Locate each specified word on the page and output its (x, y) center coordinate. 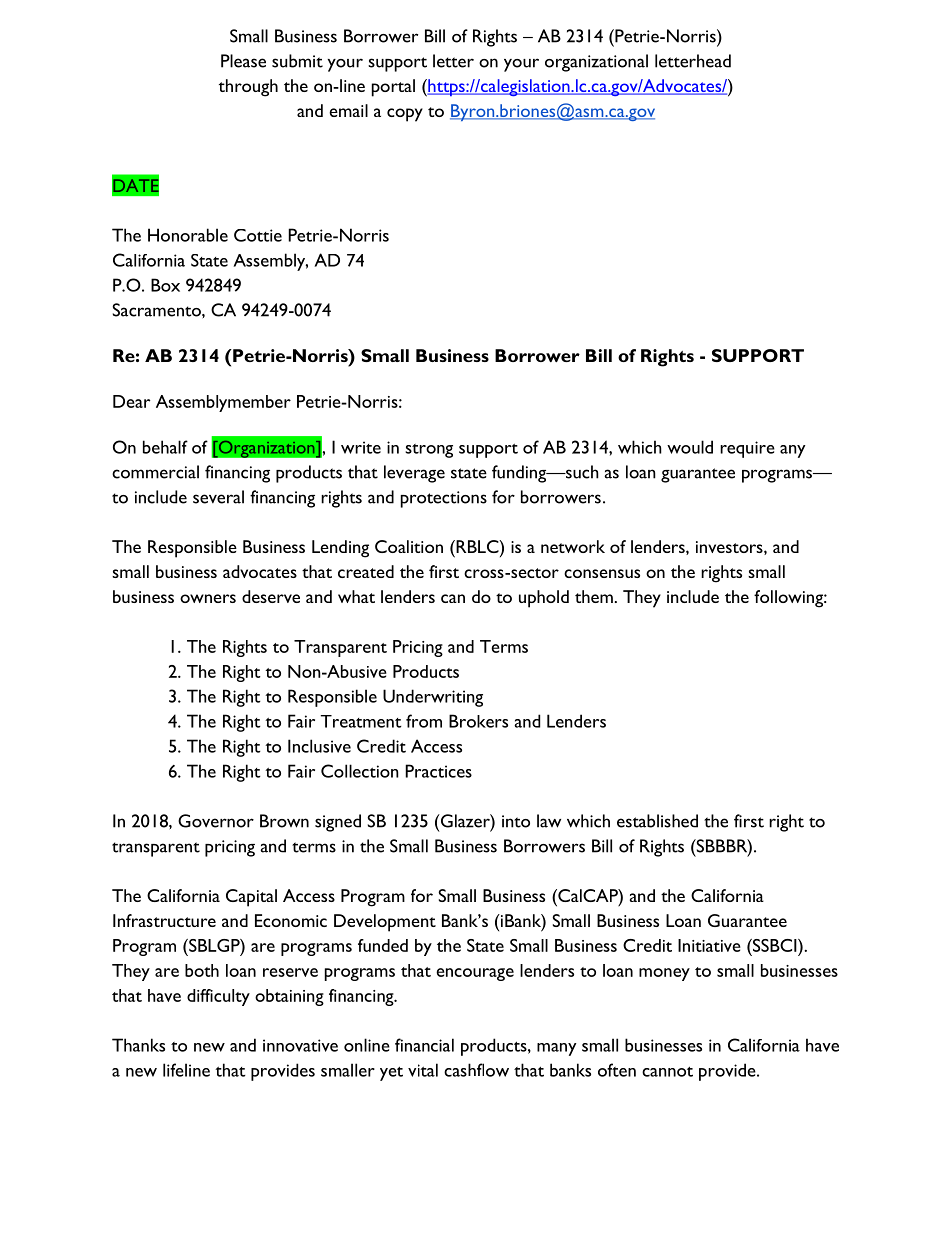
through (248, 88)
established (657, 821)
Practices (438, 771)
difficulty (218, 997)
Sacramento (157, 310)
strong (429, 451)
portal (393, 88)
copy (405, 115)
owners (208, 598)
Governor (216, 821)
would (690, 447)
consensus (602, 573)
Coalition (409, 546)
